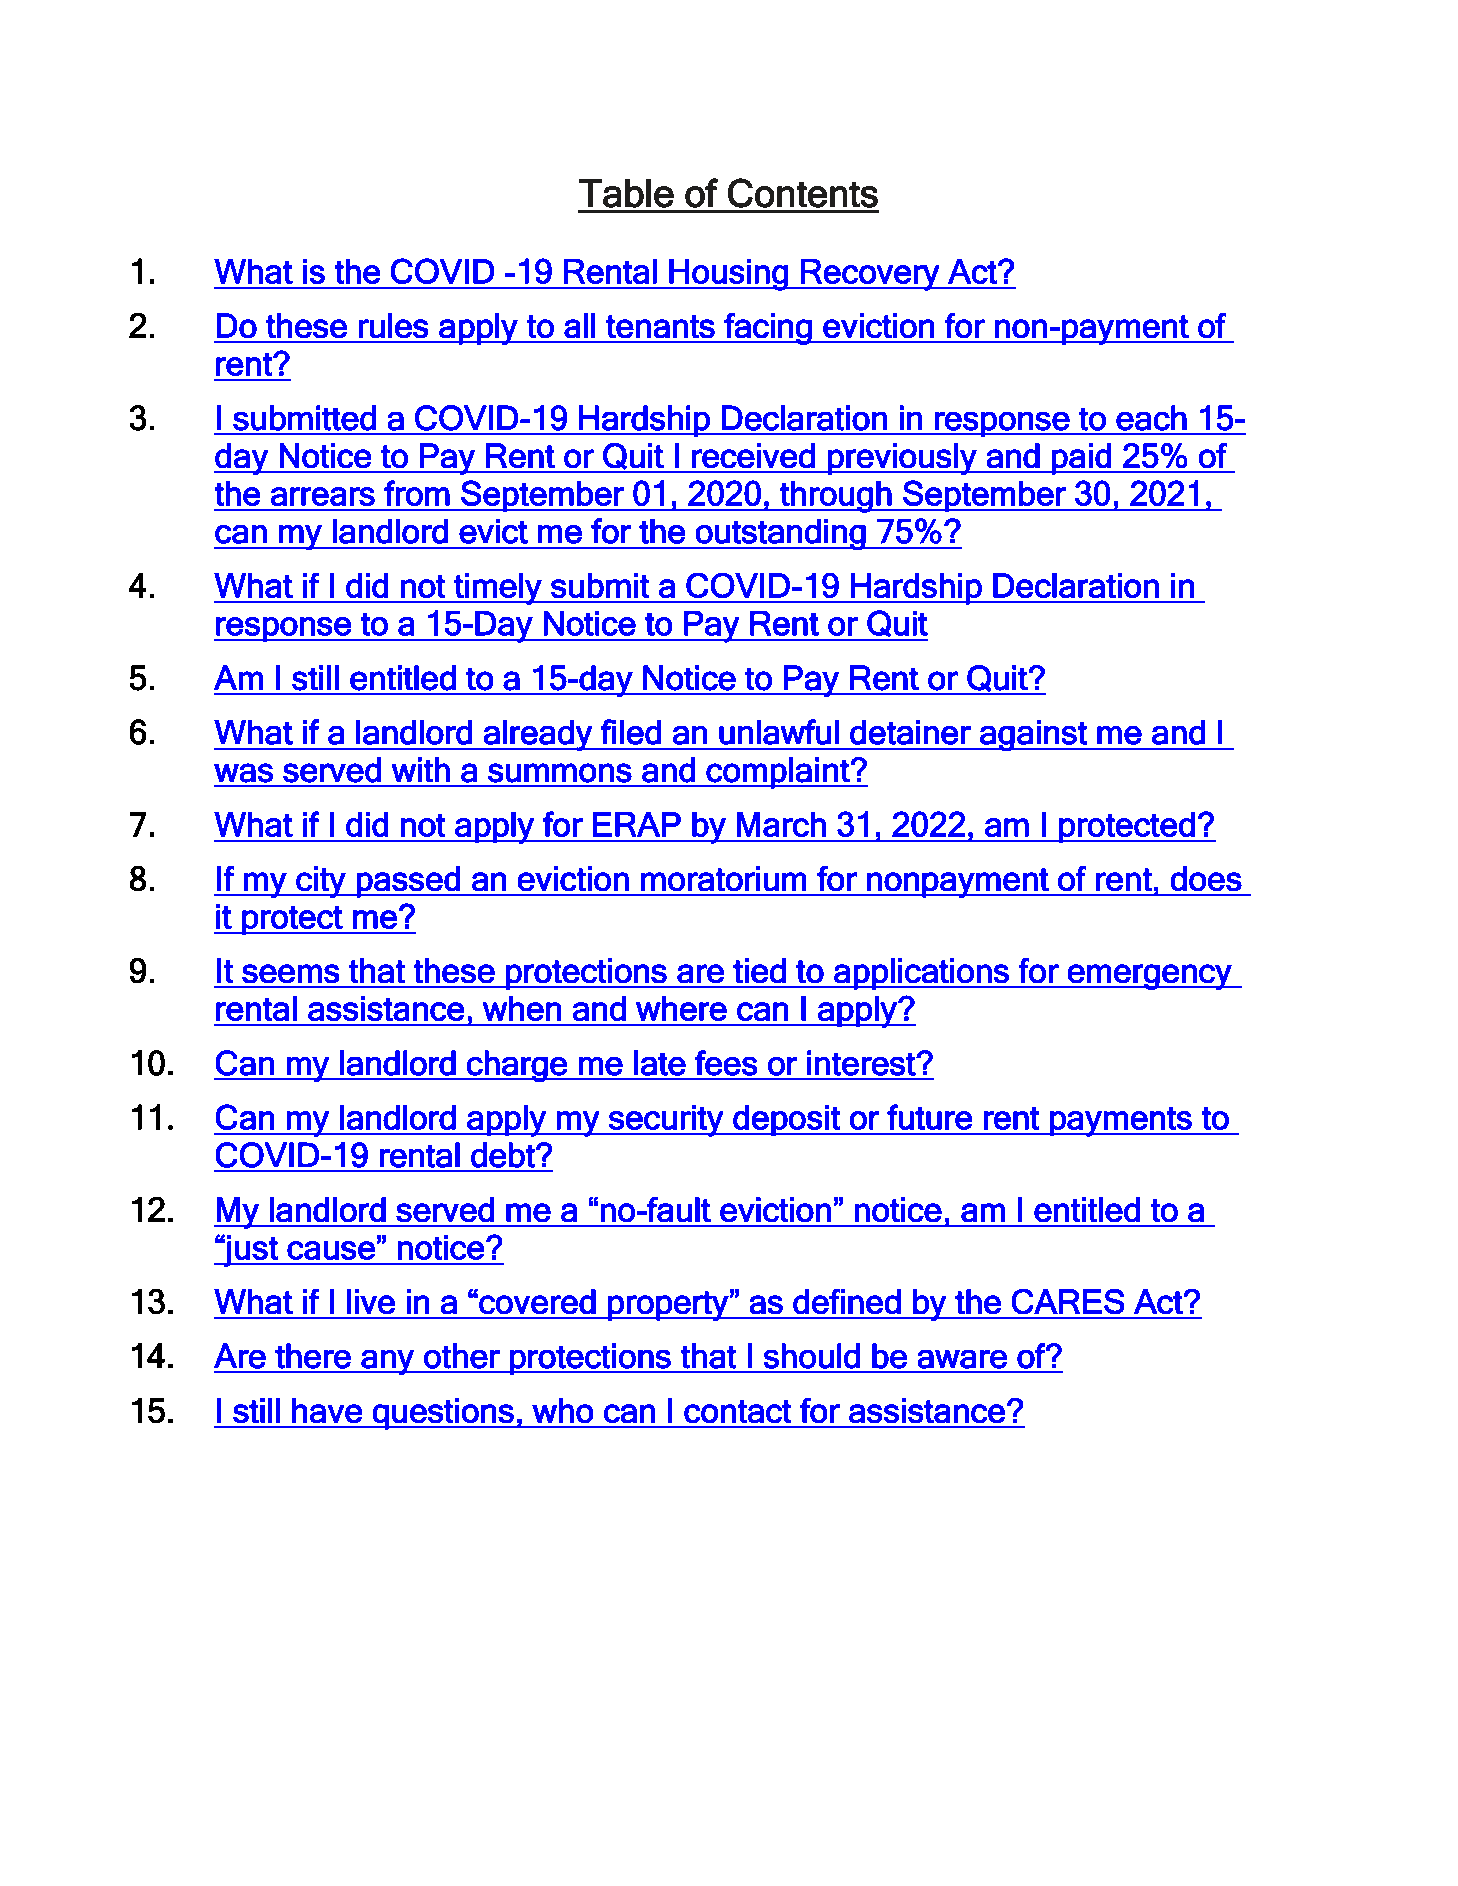  What do you see at coordinates (393, 325) in the screenshot?
I see `rules` at bounding box center [393, 325].
